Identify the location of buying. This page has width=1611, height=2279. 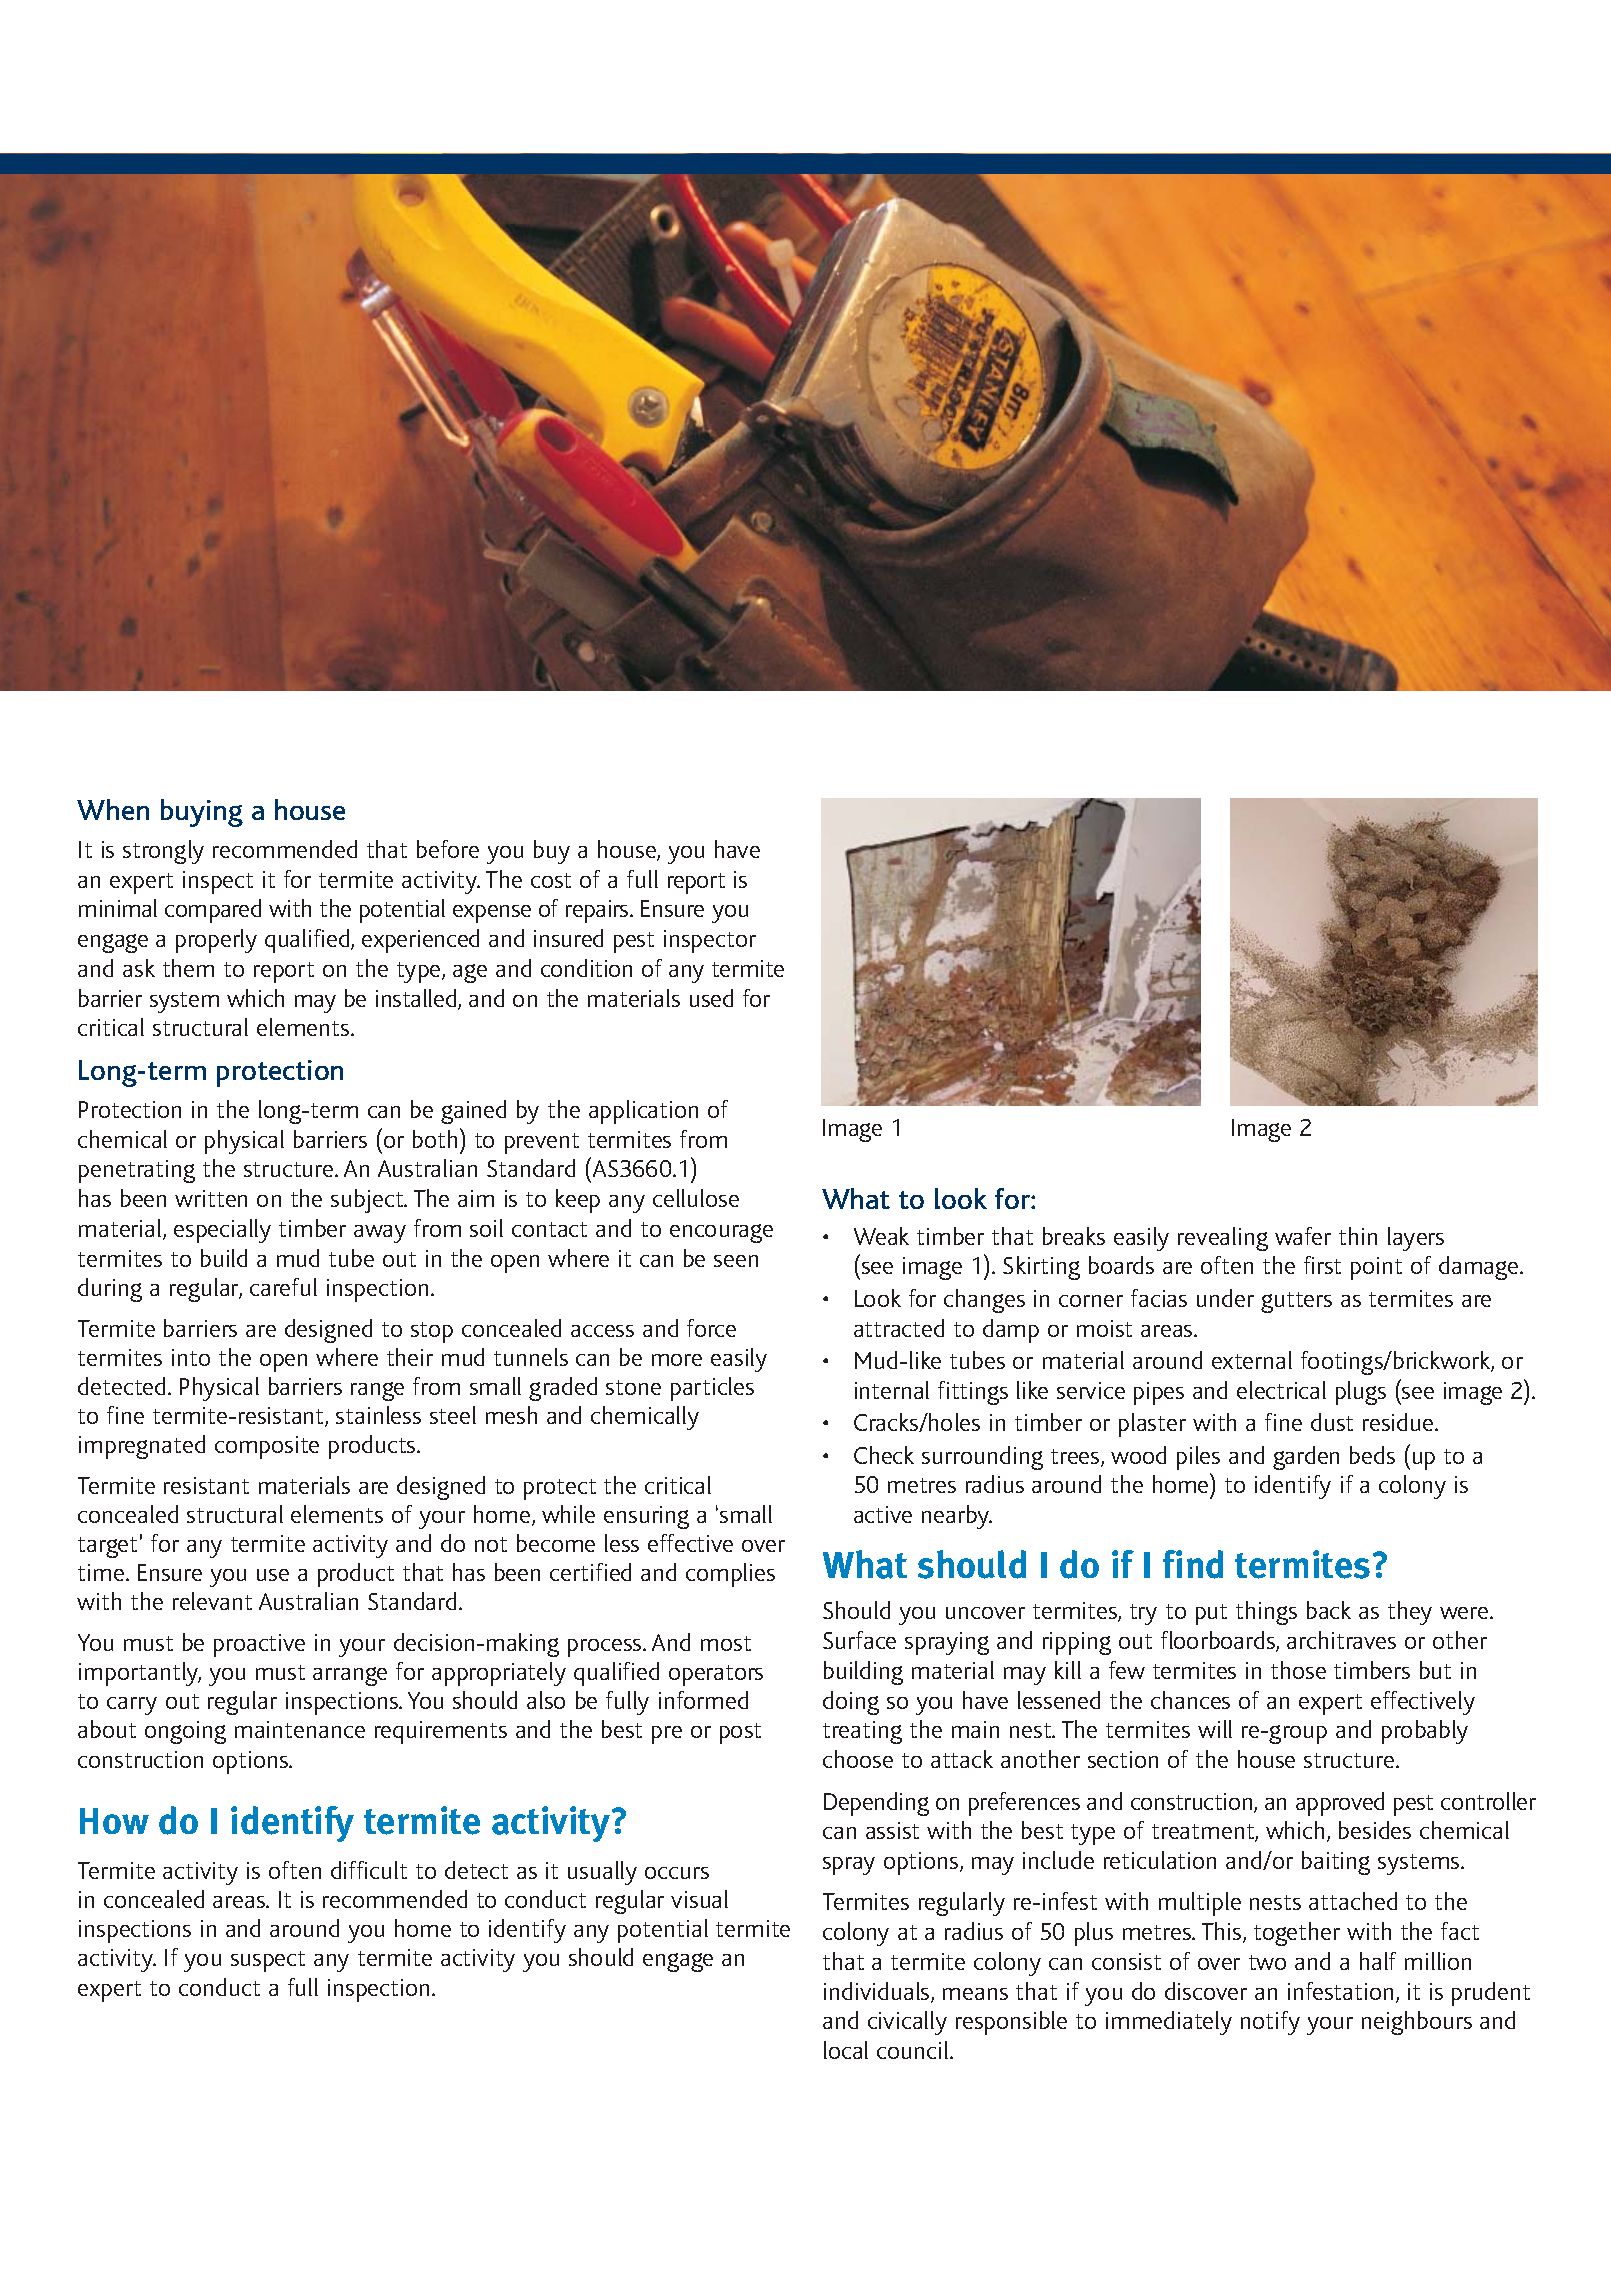
(202, 813).
